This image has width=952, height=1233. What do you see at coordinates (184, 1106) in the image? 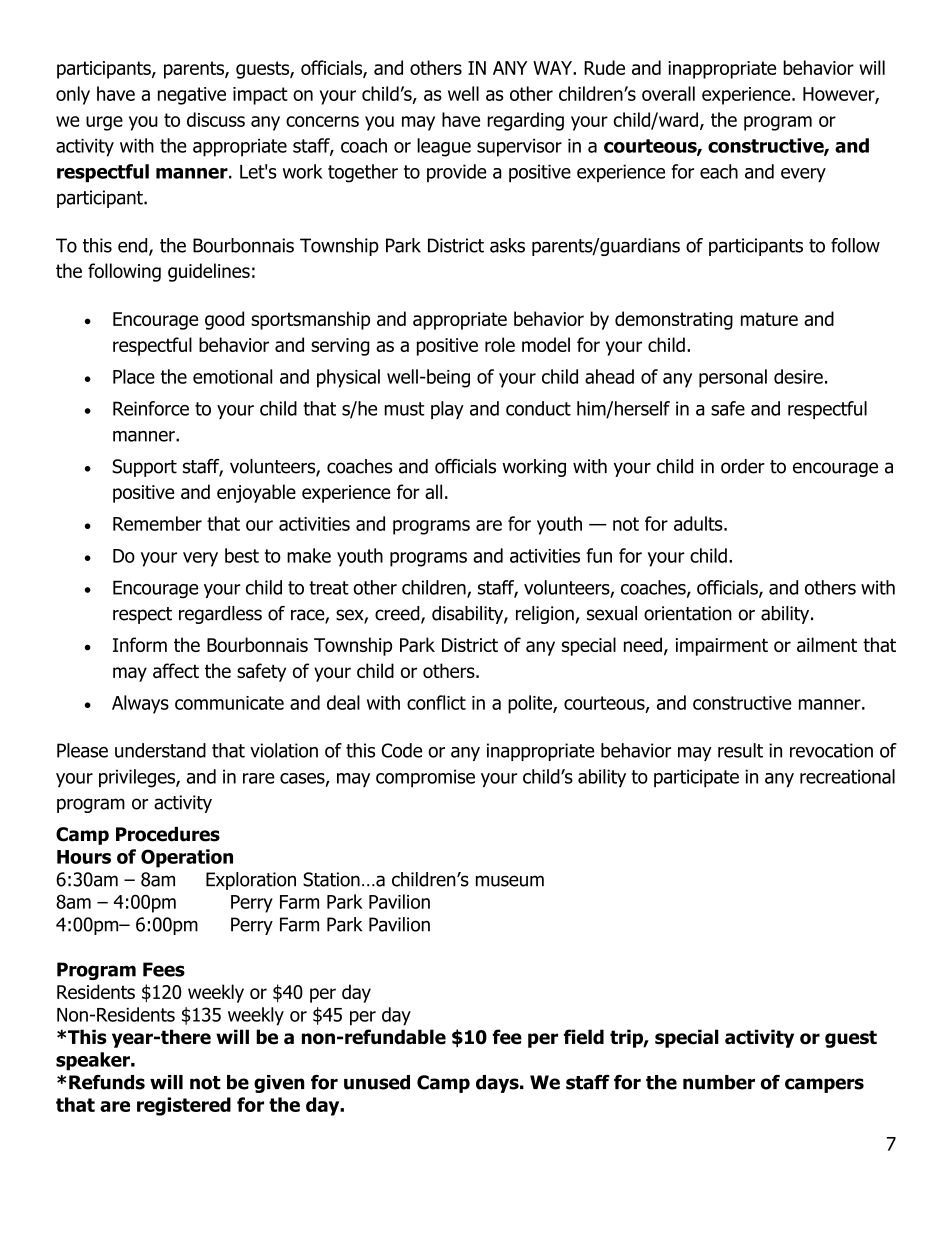
I see `registered` at bounding box center [184, 1106].
